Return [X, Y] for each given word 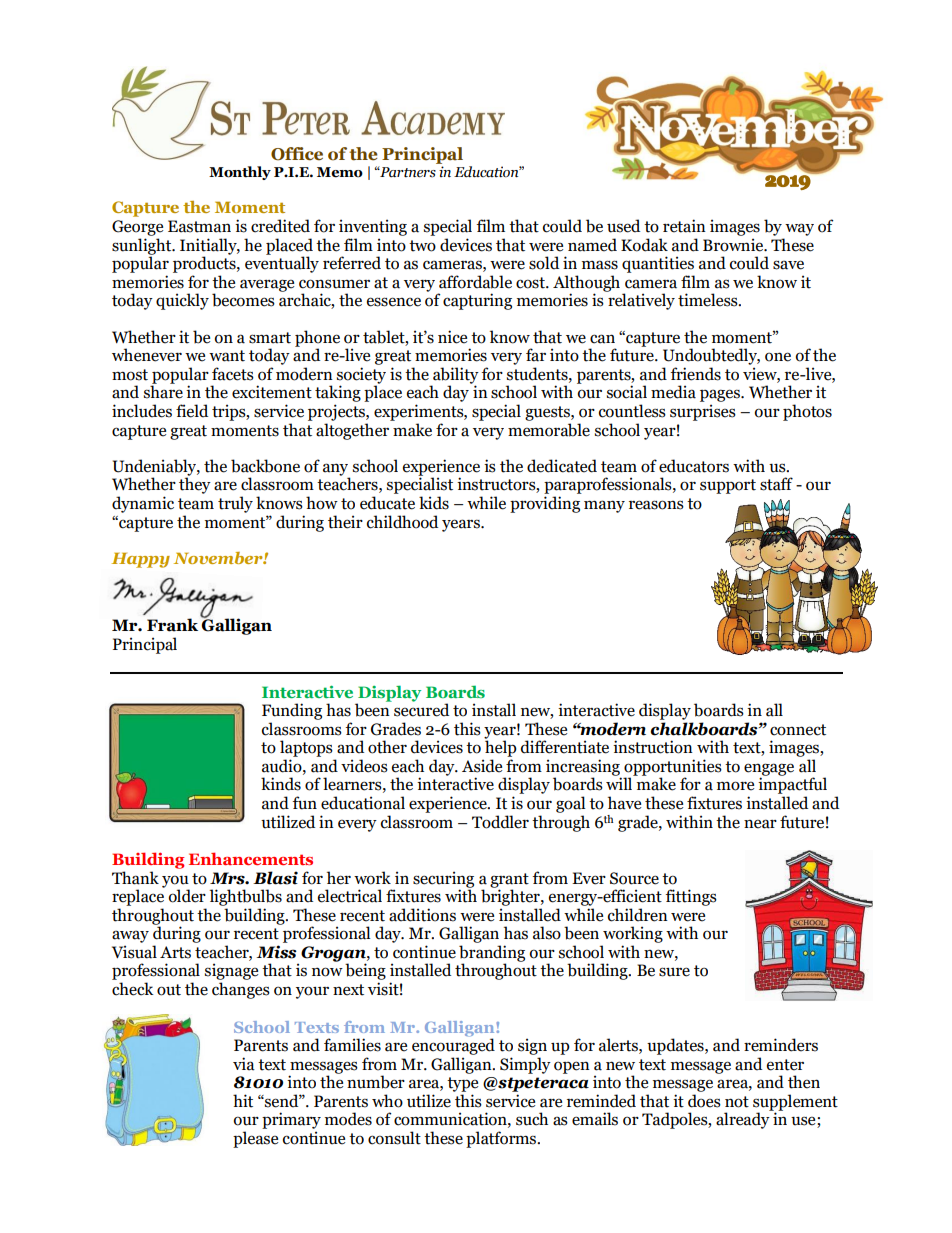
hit [243, 1101]
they [195, 484]
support [728, 486]
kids [434, 503]
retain [684, 226]
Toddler [500, 822]
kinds [281, 784]
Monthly [240, 173]
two [422, 246]
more [735, 786]
